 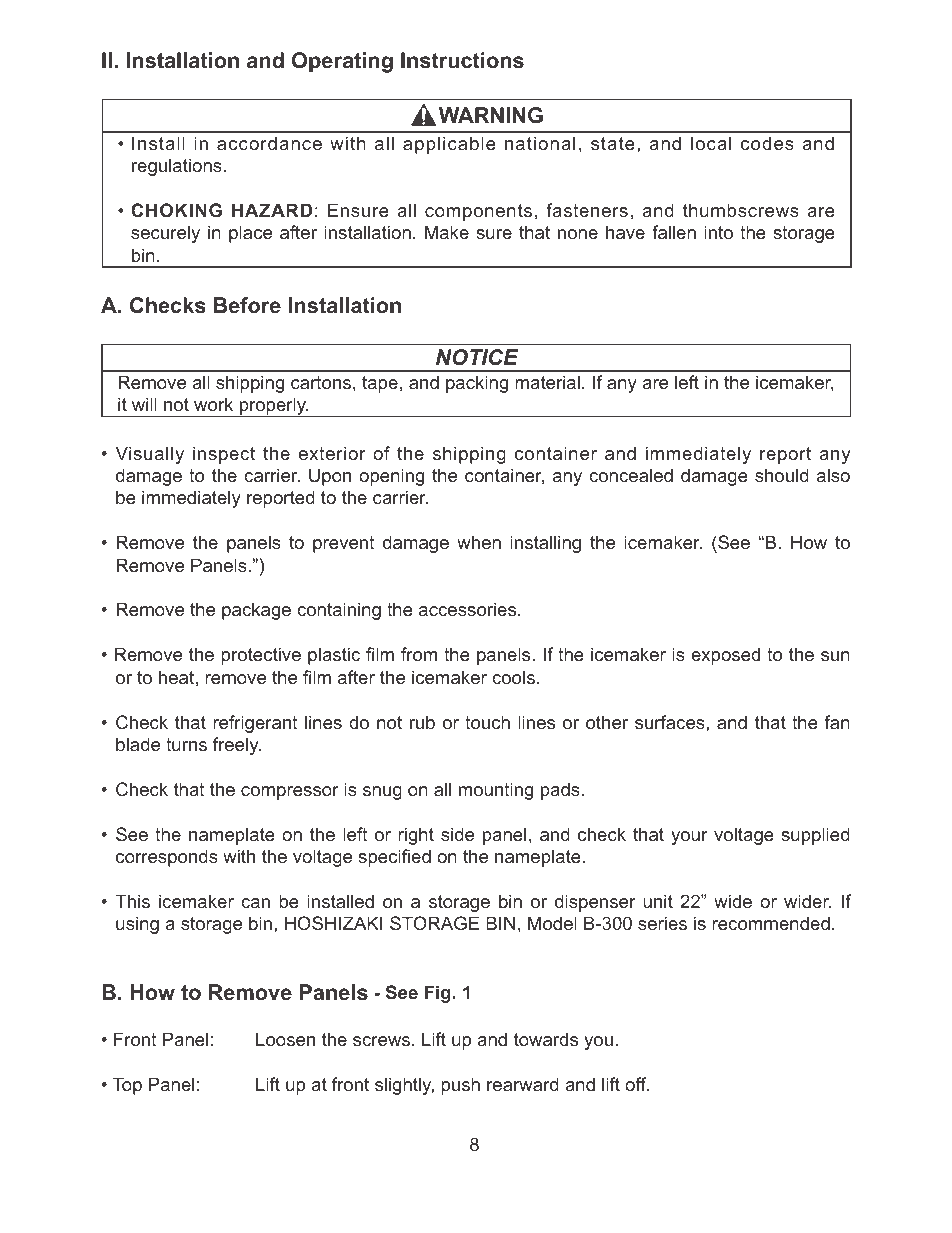 What do you see at coordinates (725, 656) in the screenshot?
I see `exposed` at bounding box center [725, 656].
